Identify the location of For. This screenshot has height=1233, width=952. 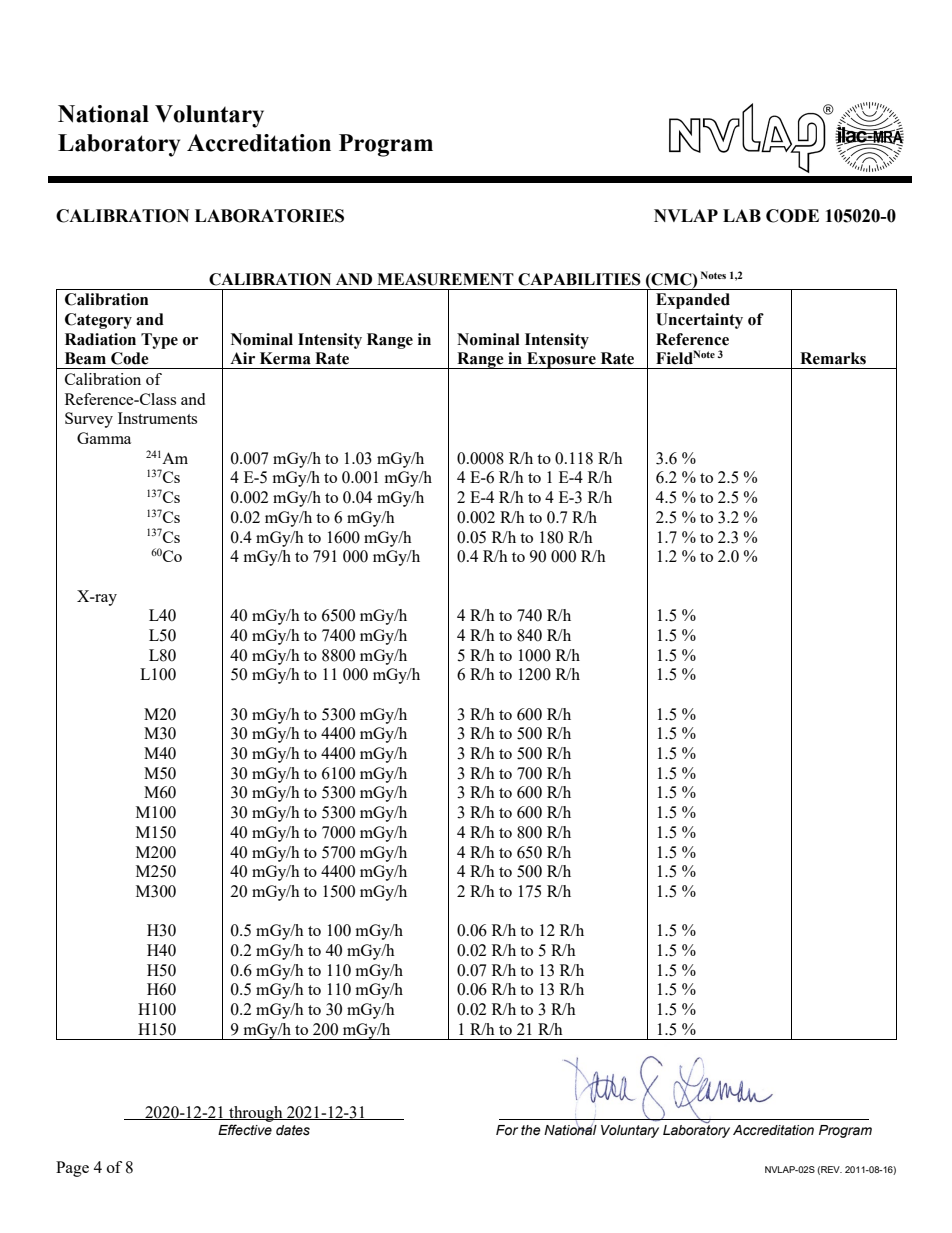
(507, 1130).
